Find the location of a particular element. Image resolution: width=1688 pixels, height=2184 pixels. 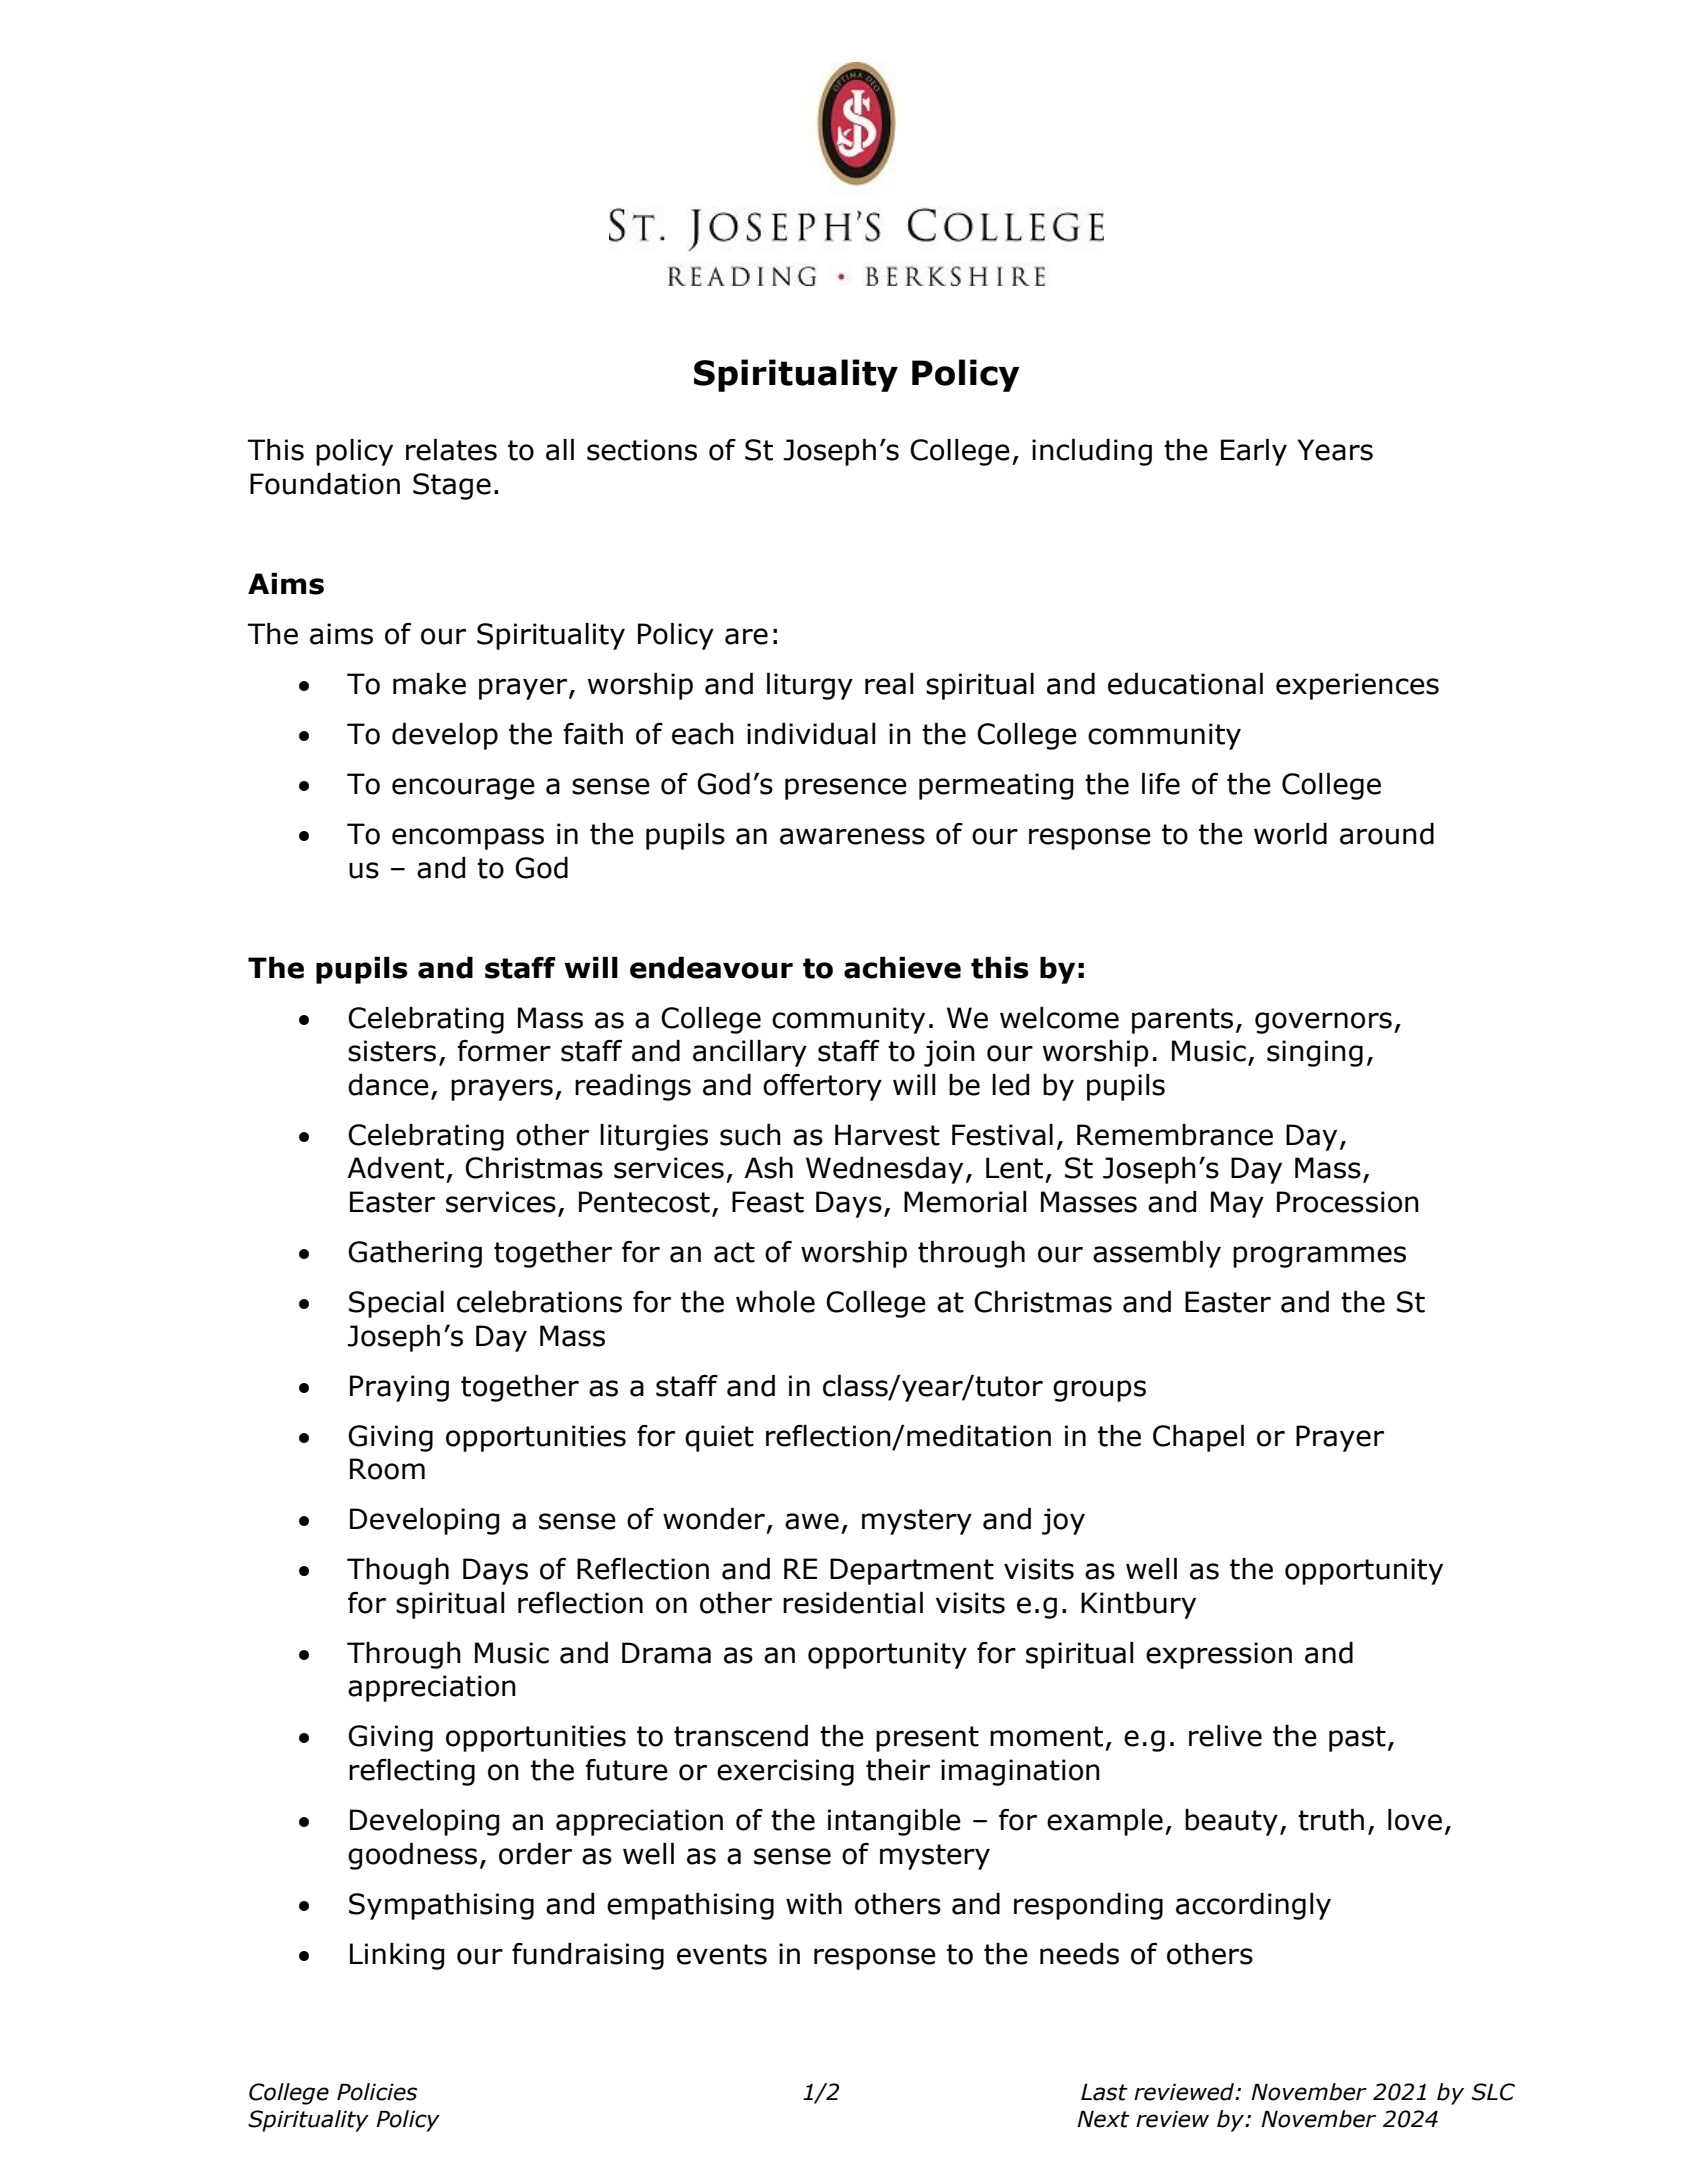

including is located at coordinates (1092, 452).
